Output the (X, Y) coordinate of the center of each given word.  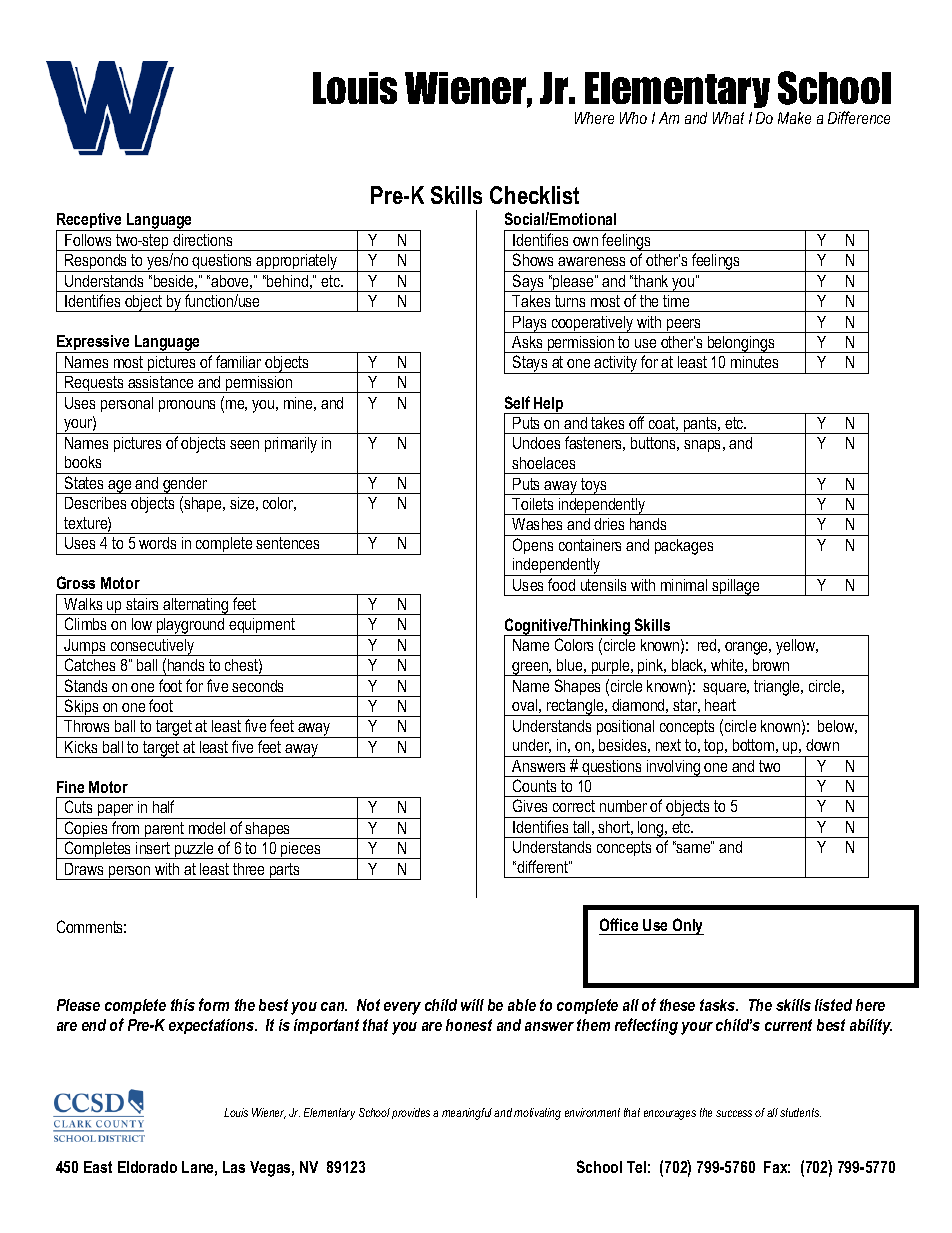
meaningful (467, 1114)
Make (794, 118)
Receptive (90, 222)
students (800, 1112)
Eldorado (147, 1167)
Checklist (534, 195)
